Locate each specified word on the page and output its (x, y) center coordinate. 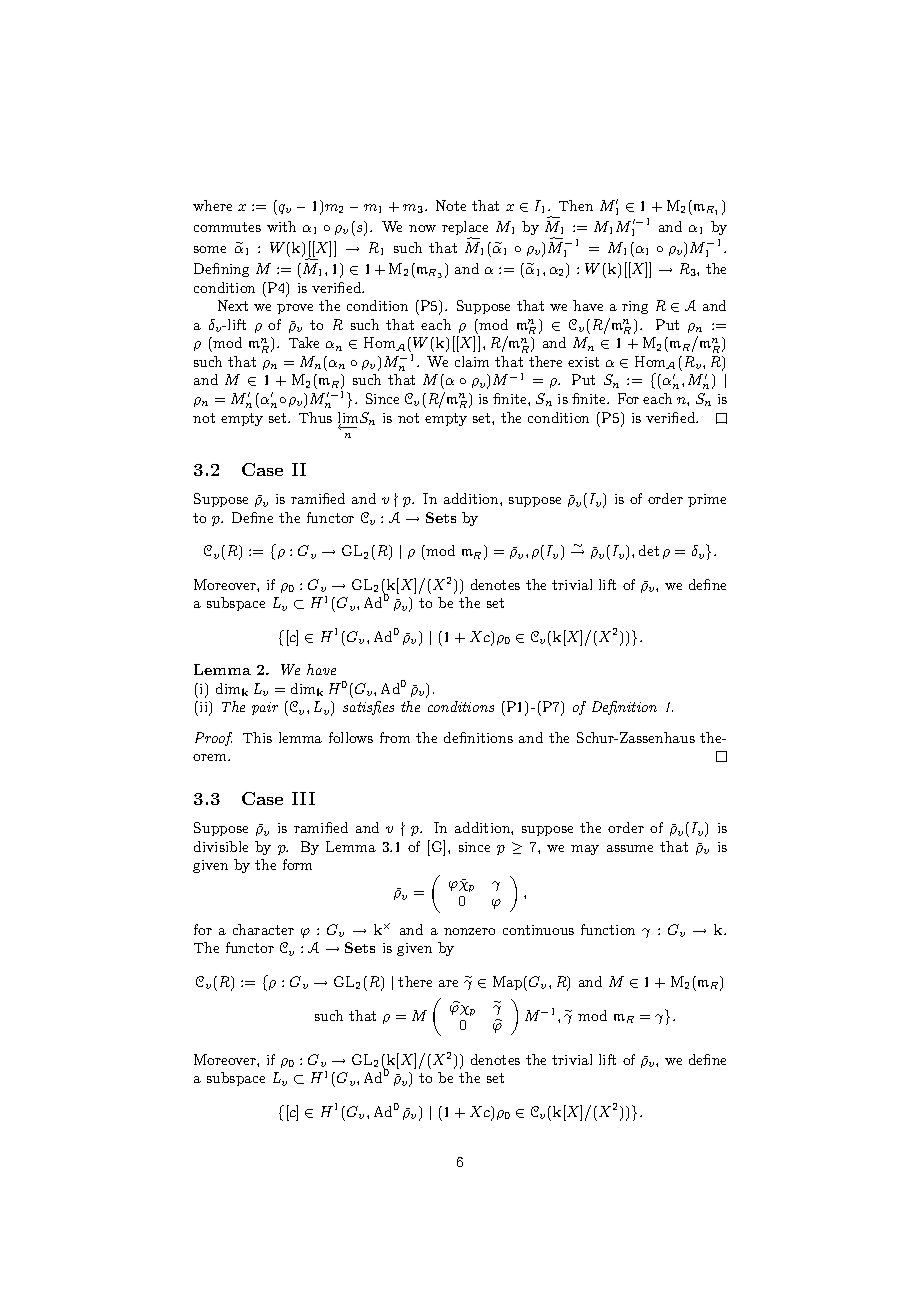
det (649, 550)
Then (576, 205)
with (281, 226)
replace (465, 229)
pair (265, 708)
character (263, 929)
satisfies (368, 708)
